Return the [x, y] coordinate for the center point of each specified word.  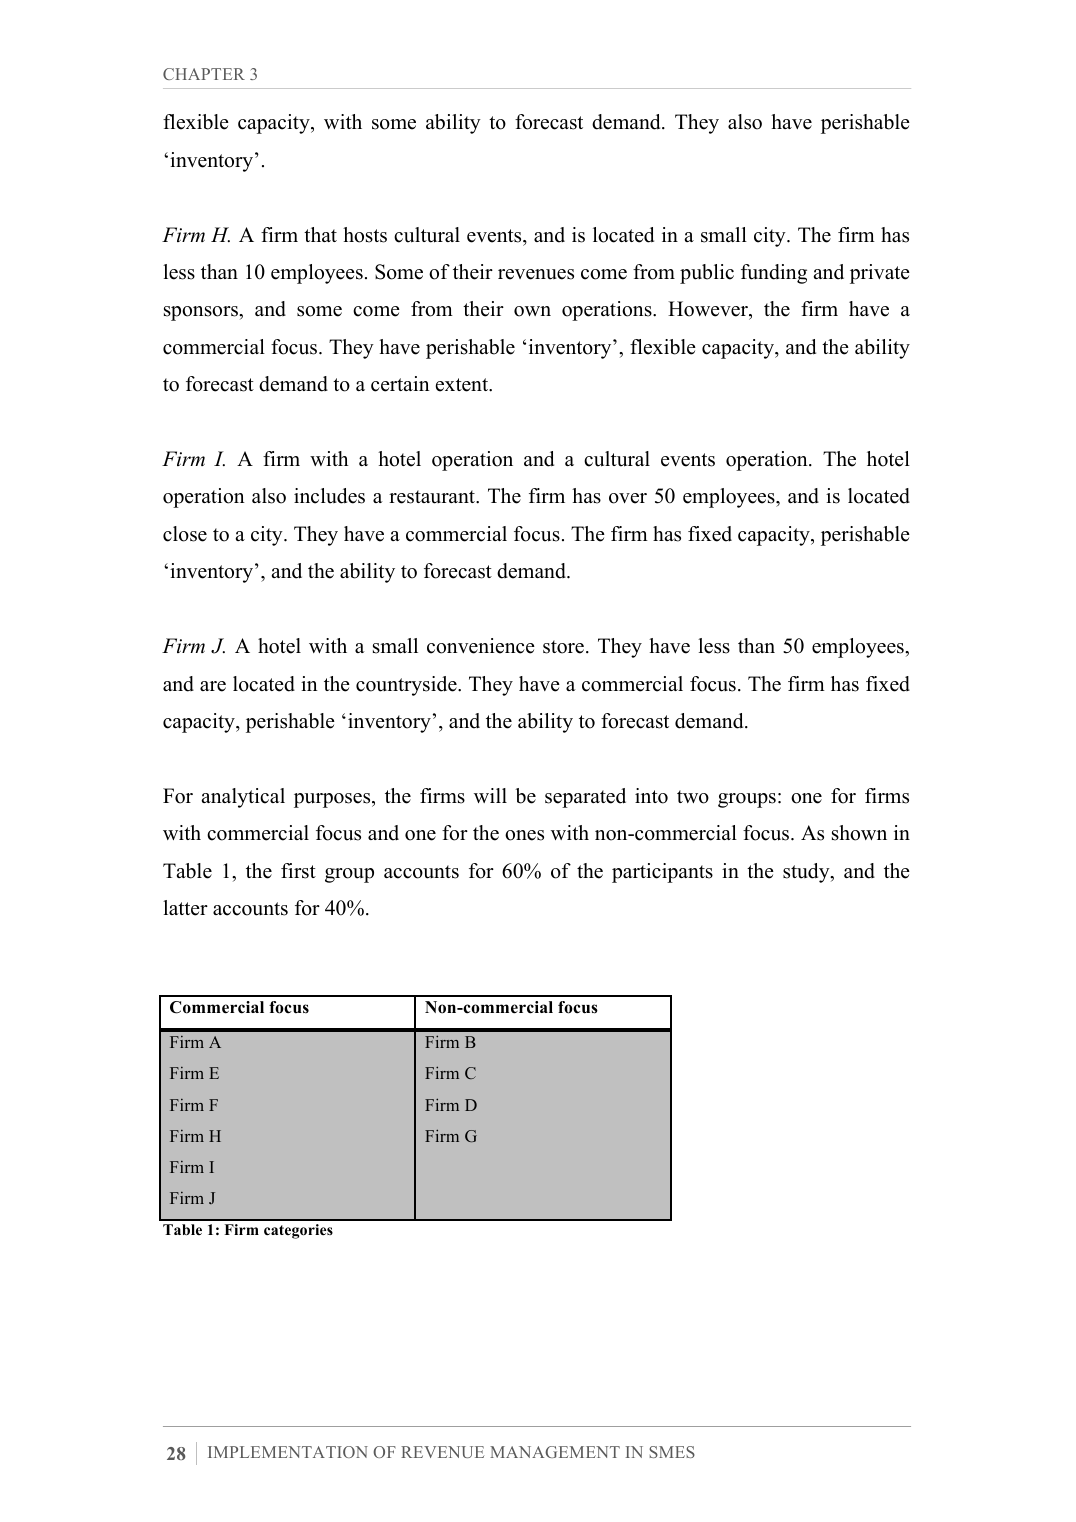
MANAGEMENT [555, 1452]
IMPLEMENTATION [288, 1452]
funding [774, 274]
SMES [672, 1452]
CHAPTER [204, 74]
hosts [365, 235]
